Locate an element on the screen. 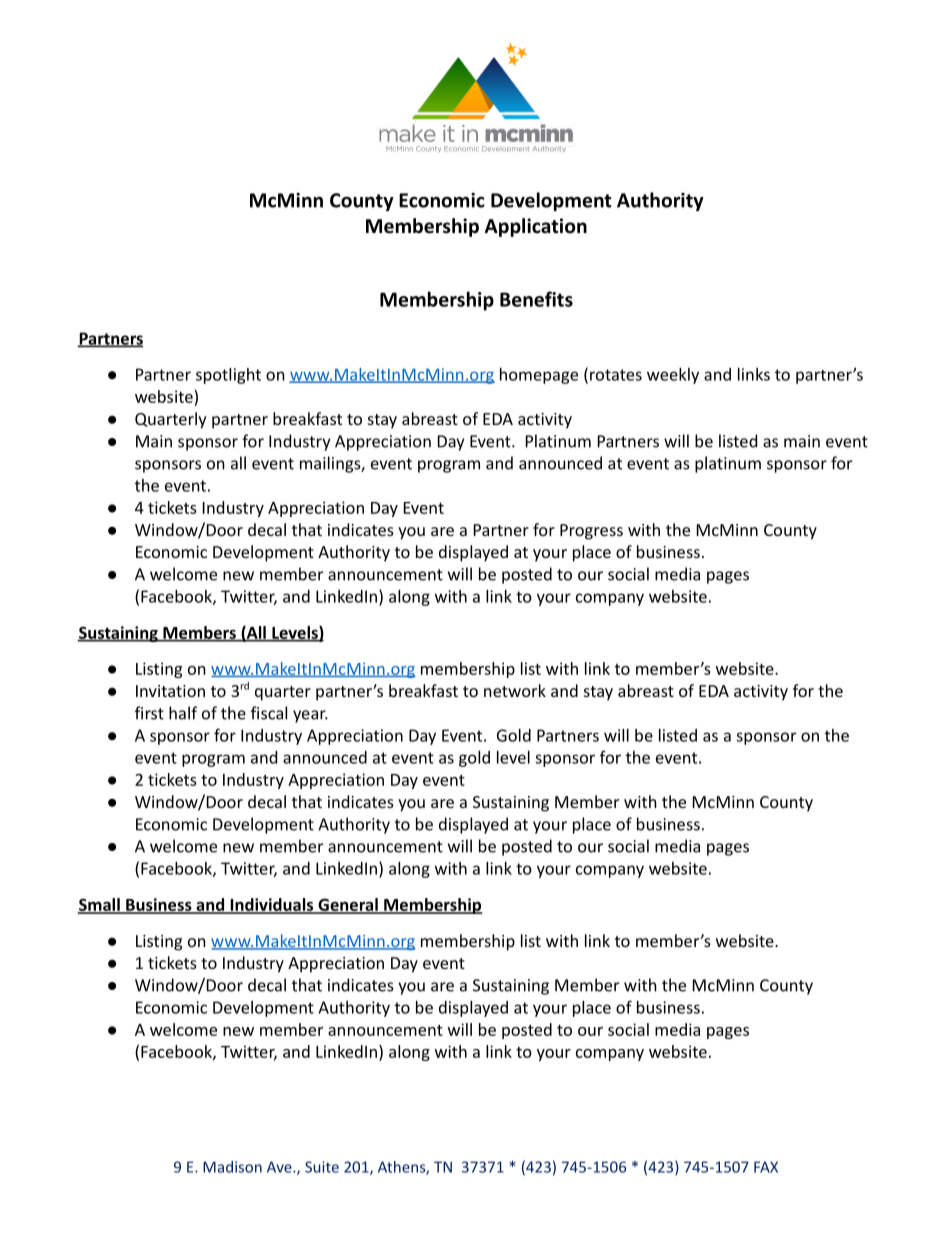 This screenshot has height=1233, width=952. year is located at coordinates (310, 716).
